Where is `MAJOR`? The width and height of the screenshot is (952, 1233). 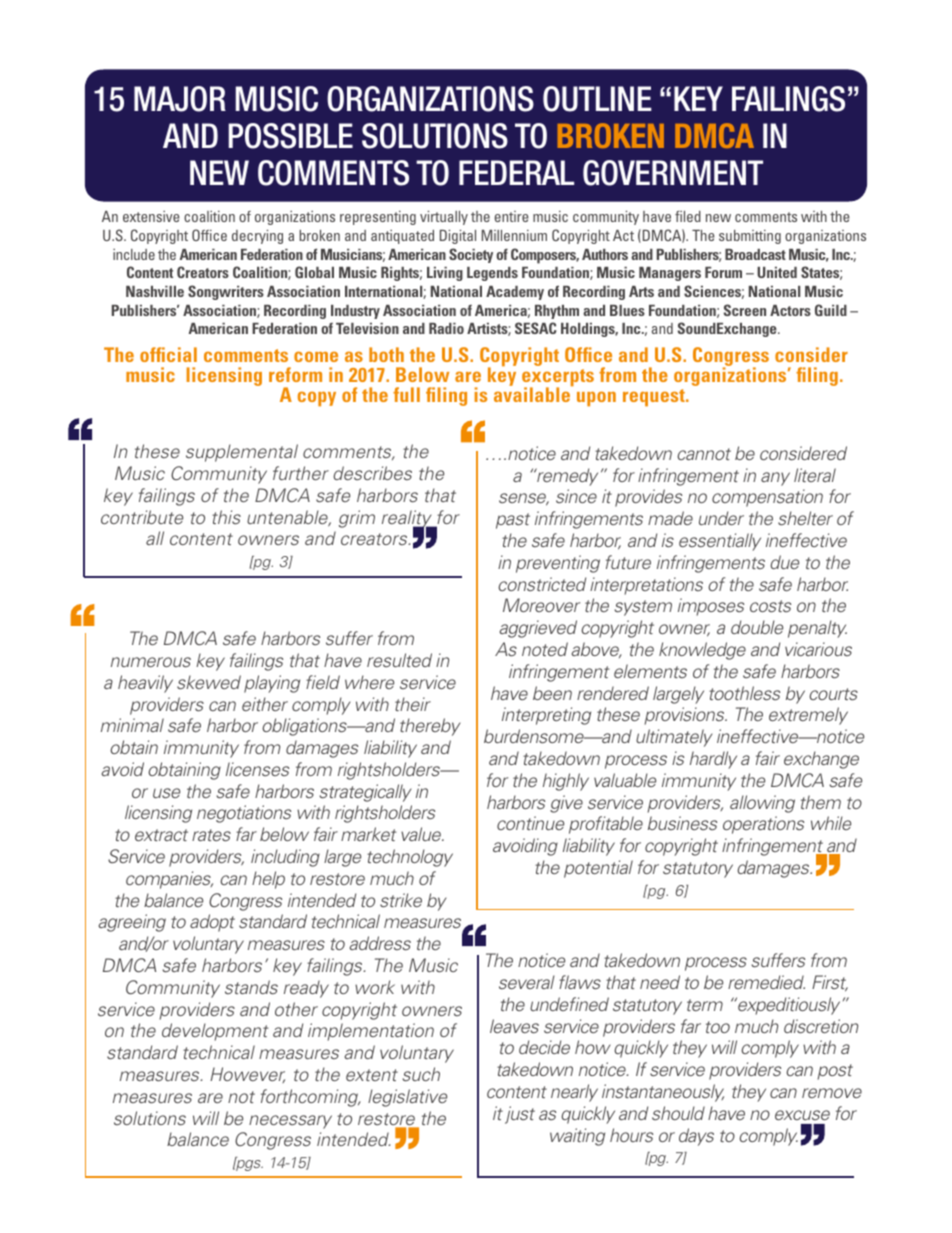 MAJOR is located at coordinates (180, 99).
